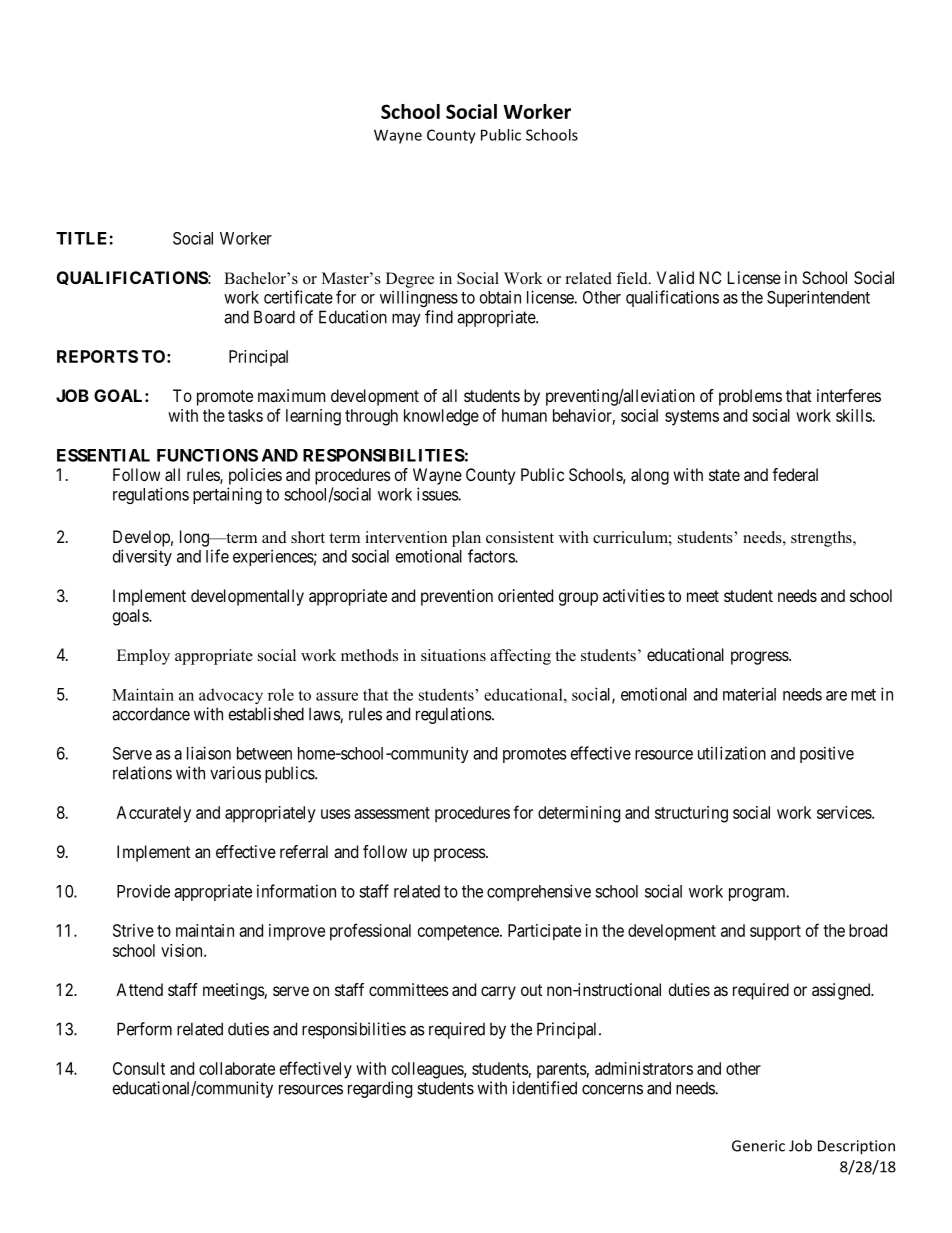  I want to click on material, so click(749, 694).
